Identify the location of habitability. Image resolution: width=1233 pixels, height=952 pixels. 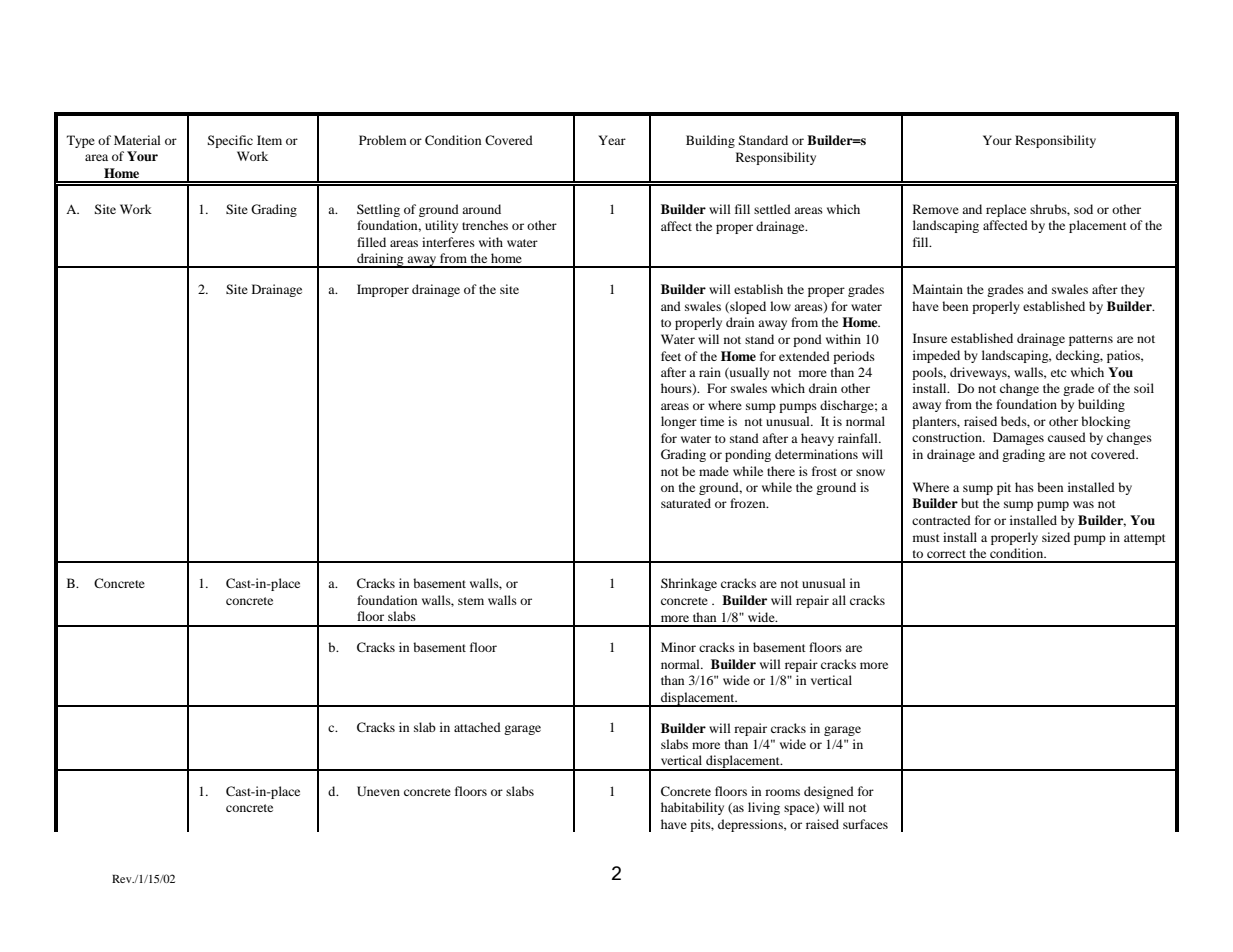
(692, 808).
